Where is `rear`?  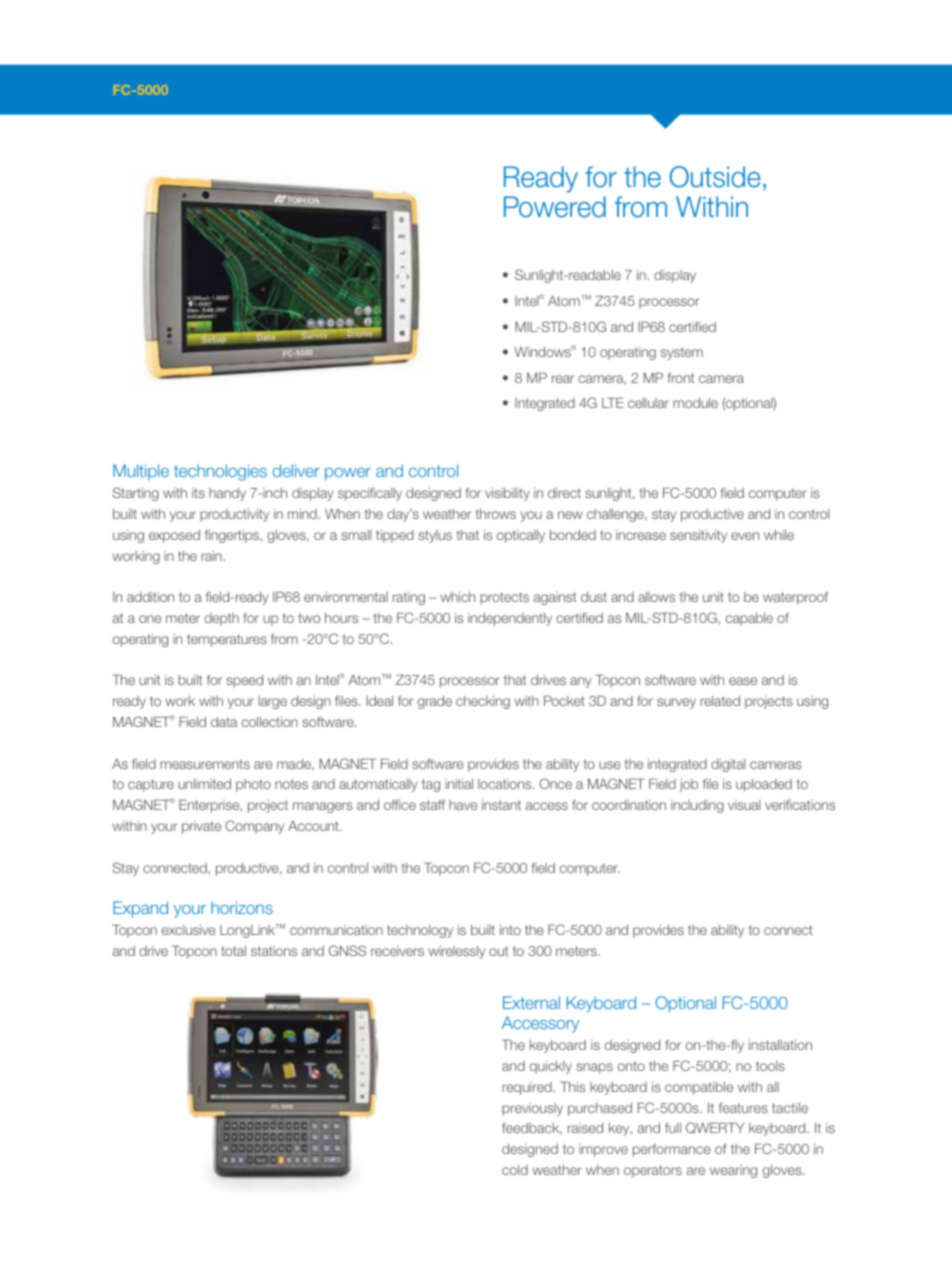
rear is located at coordinates (563, 379).
